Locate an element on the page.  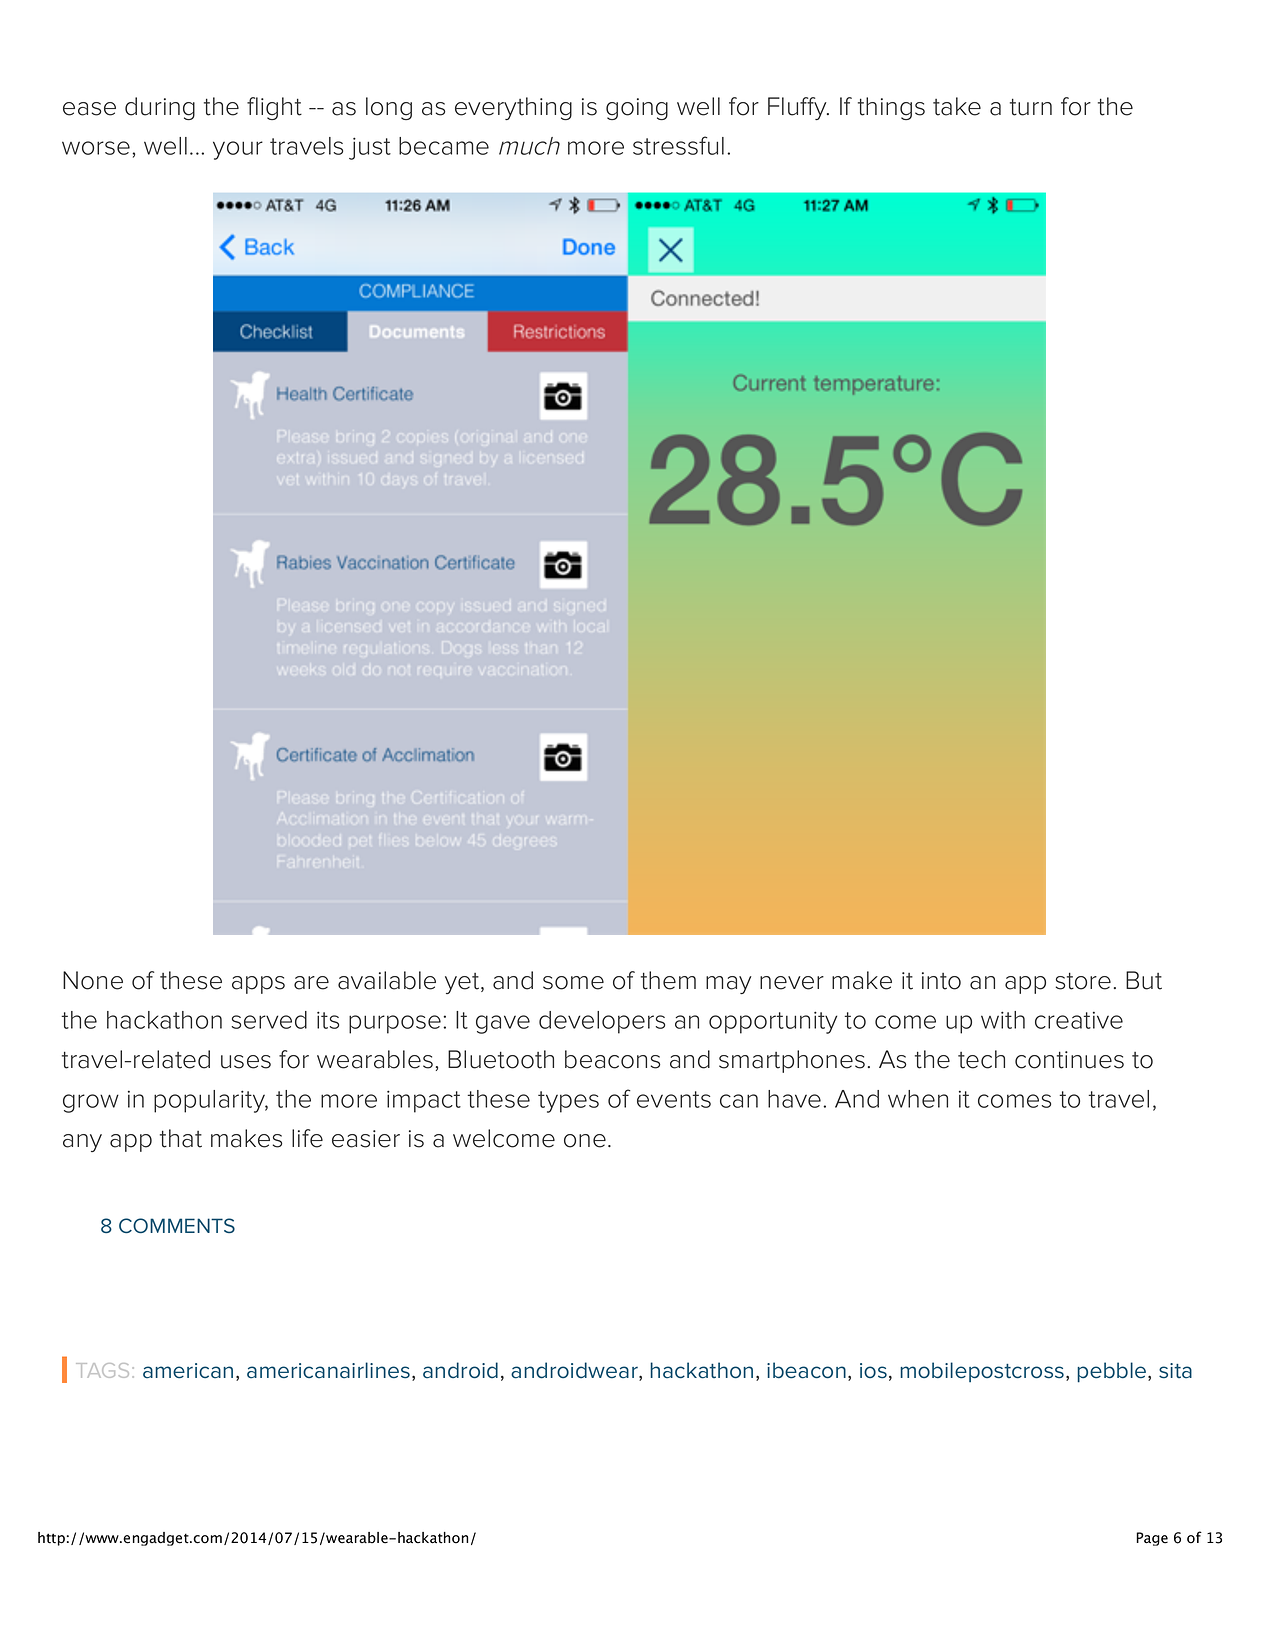
stressful is located at coordinates (678, 145).
